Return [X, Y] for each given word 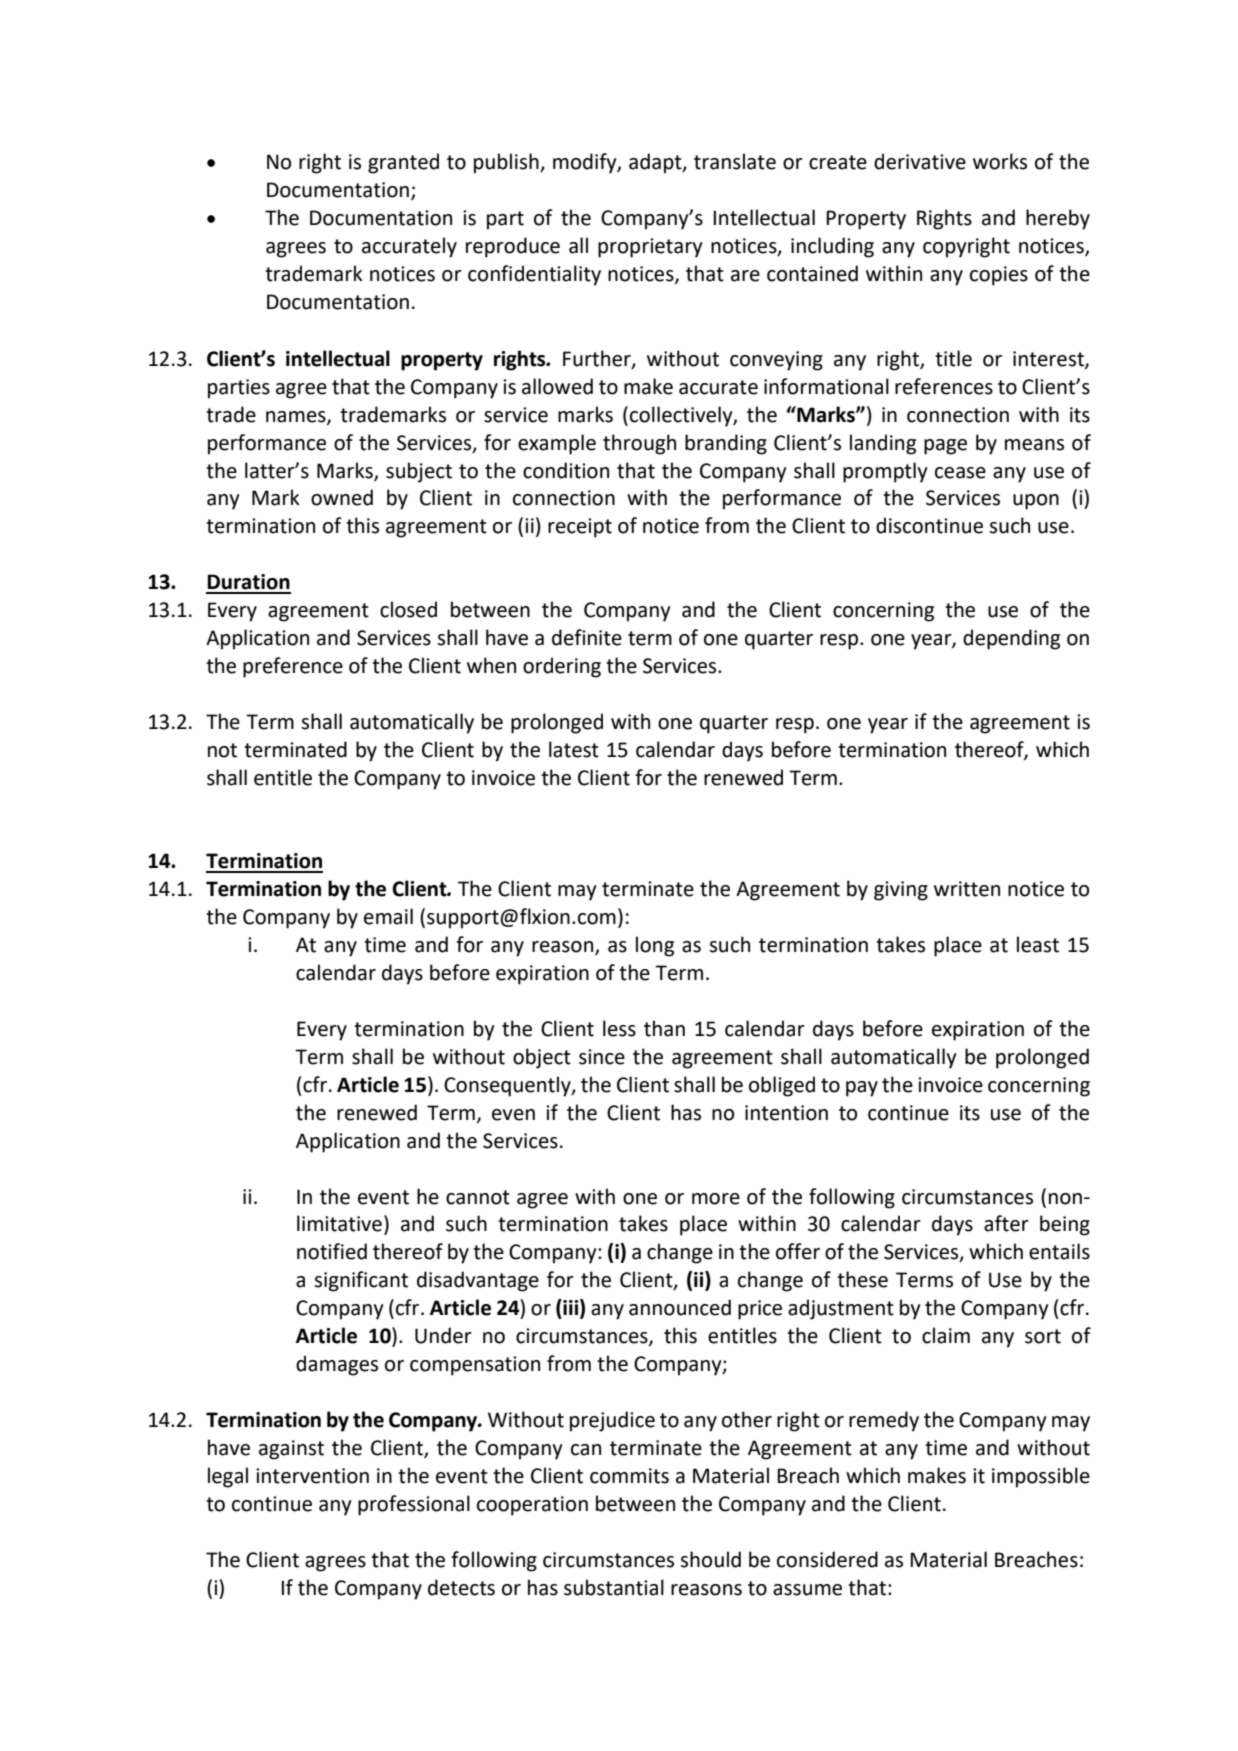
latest [574, 749]
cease [960, 473]
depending [1011, 639]
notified [332, 1251]
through [639, 444]
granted [403, 163]
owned [342, 497]
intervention [312, 1476]
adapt [656, 163]
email [388, 916]
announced [680, 1307]
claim [946, 1335]
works [1000, 161]
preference [293, 667]
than [664, 1028]
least [1038, 944]
